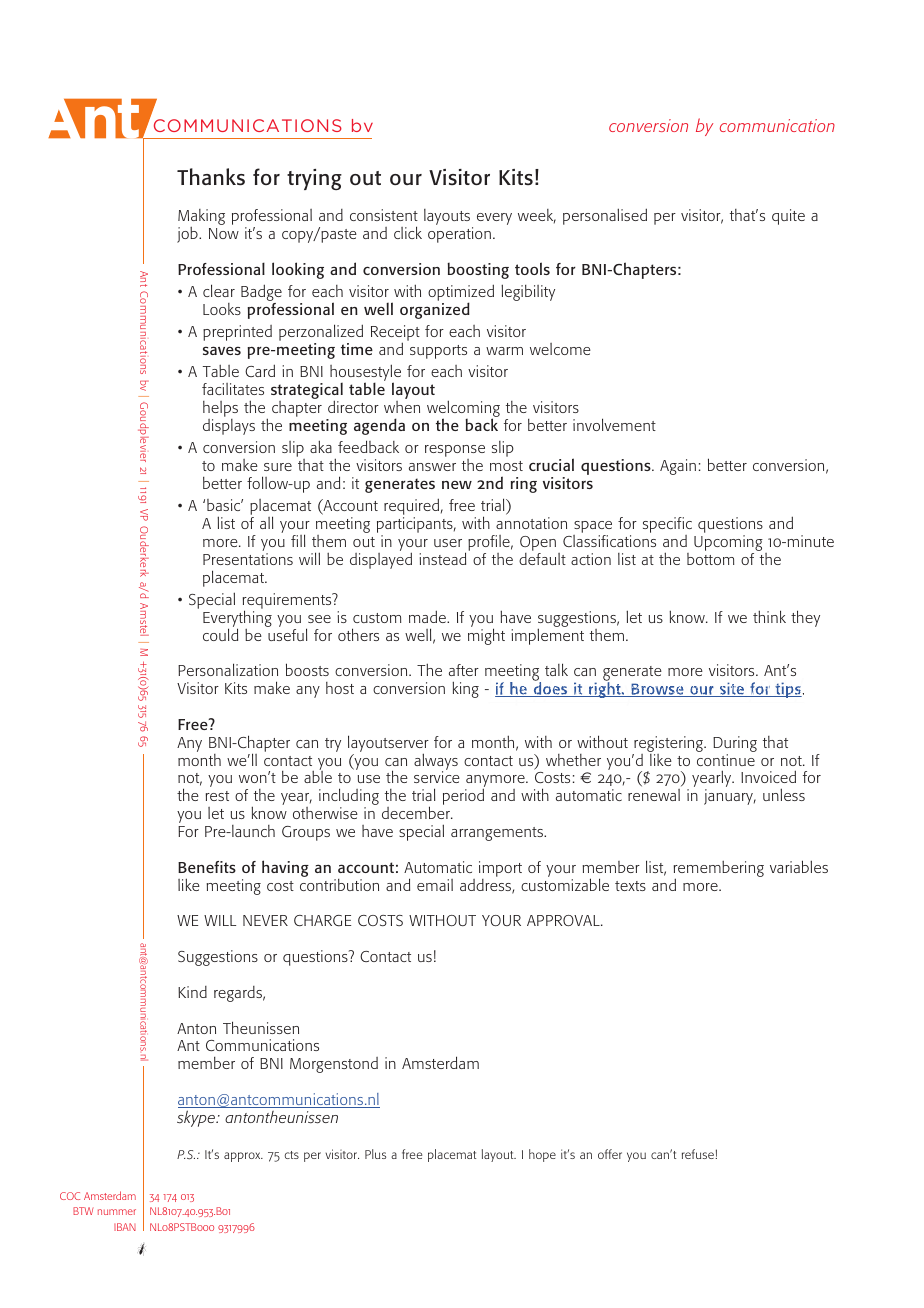 The image size is (924, 1308). I want to click on operation, so click(459, 235).
